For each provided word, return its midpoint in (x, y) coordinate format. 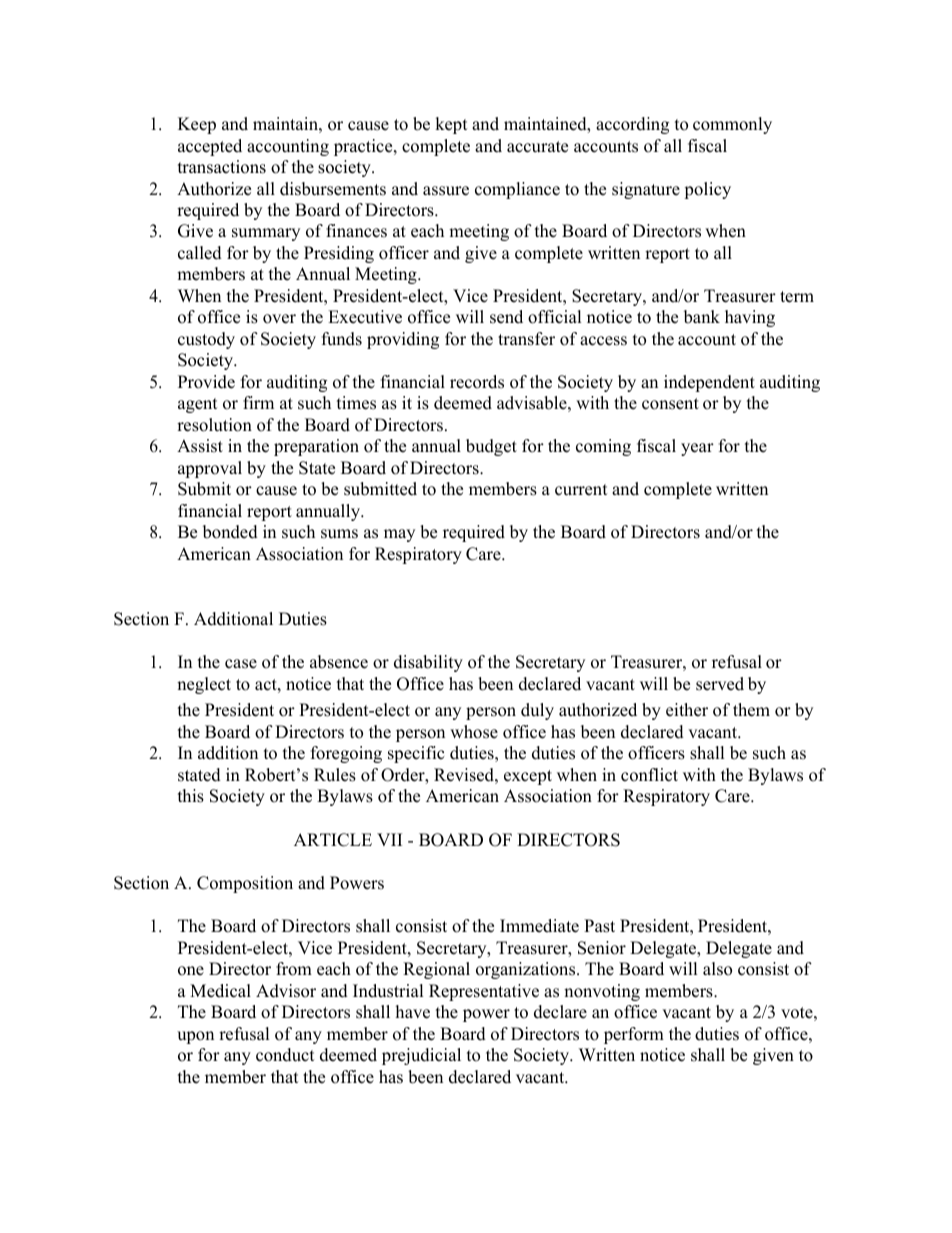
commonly (732, 125)
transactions (222, 167)
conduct (285, 1055)
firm (258, 402)
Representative (484, 992)
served (720, 684)
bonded (230, 532)
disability (428, 663)
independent (709, 383)
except (528, 777)
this (191, 796)
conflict (649, 775)
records (477, 382)
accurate (537, 147)
